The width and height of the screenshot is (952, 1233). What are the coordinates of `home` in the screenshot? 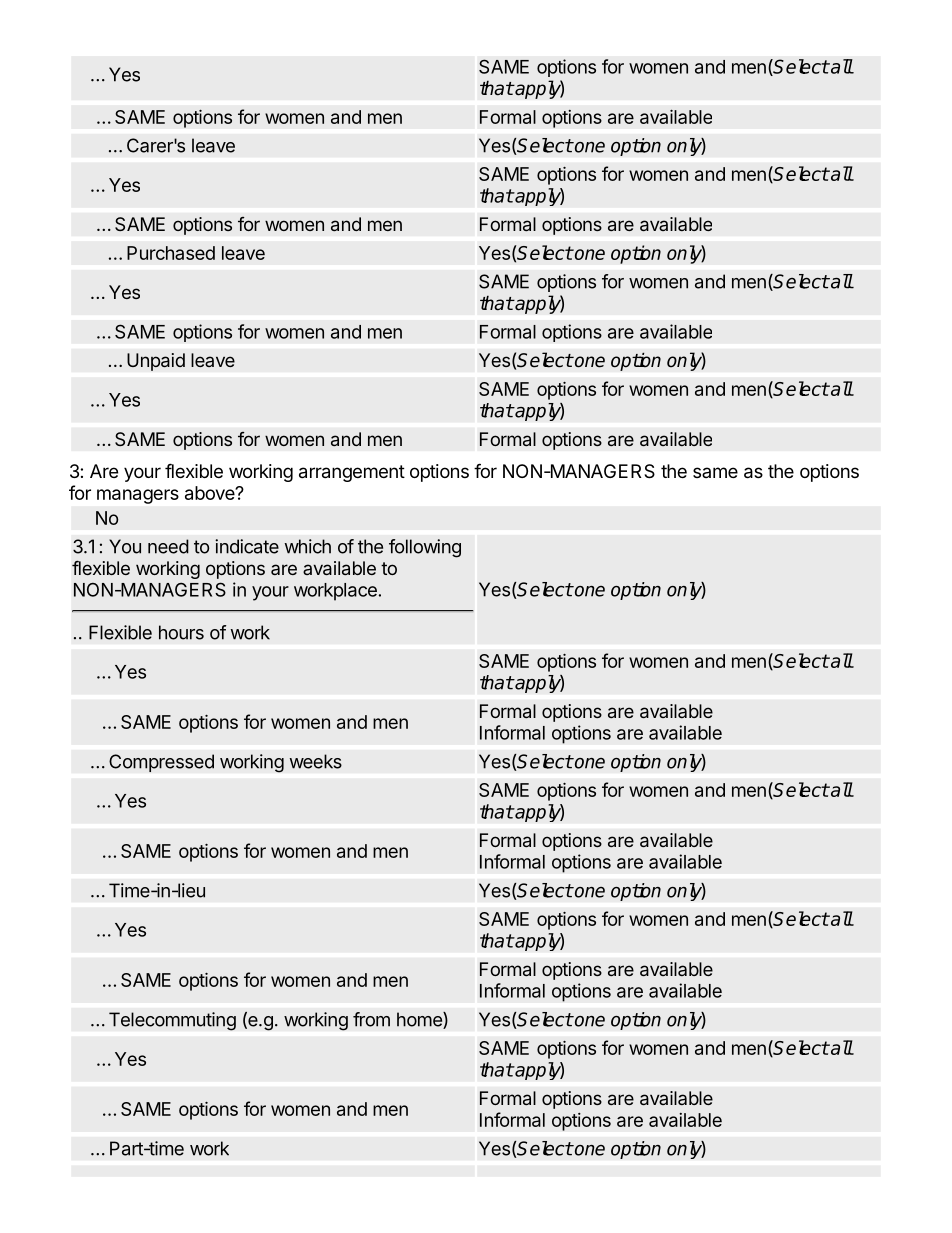 It's located at (420, 1020).
